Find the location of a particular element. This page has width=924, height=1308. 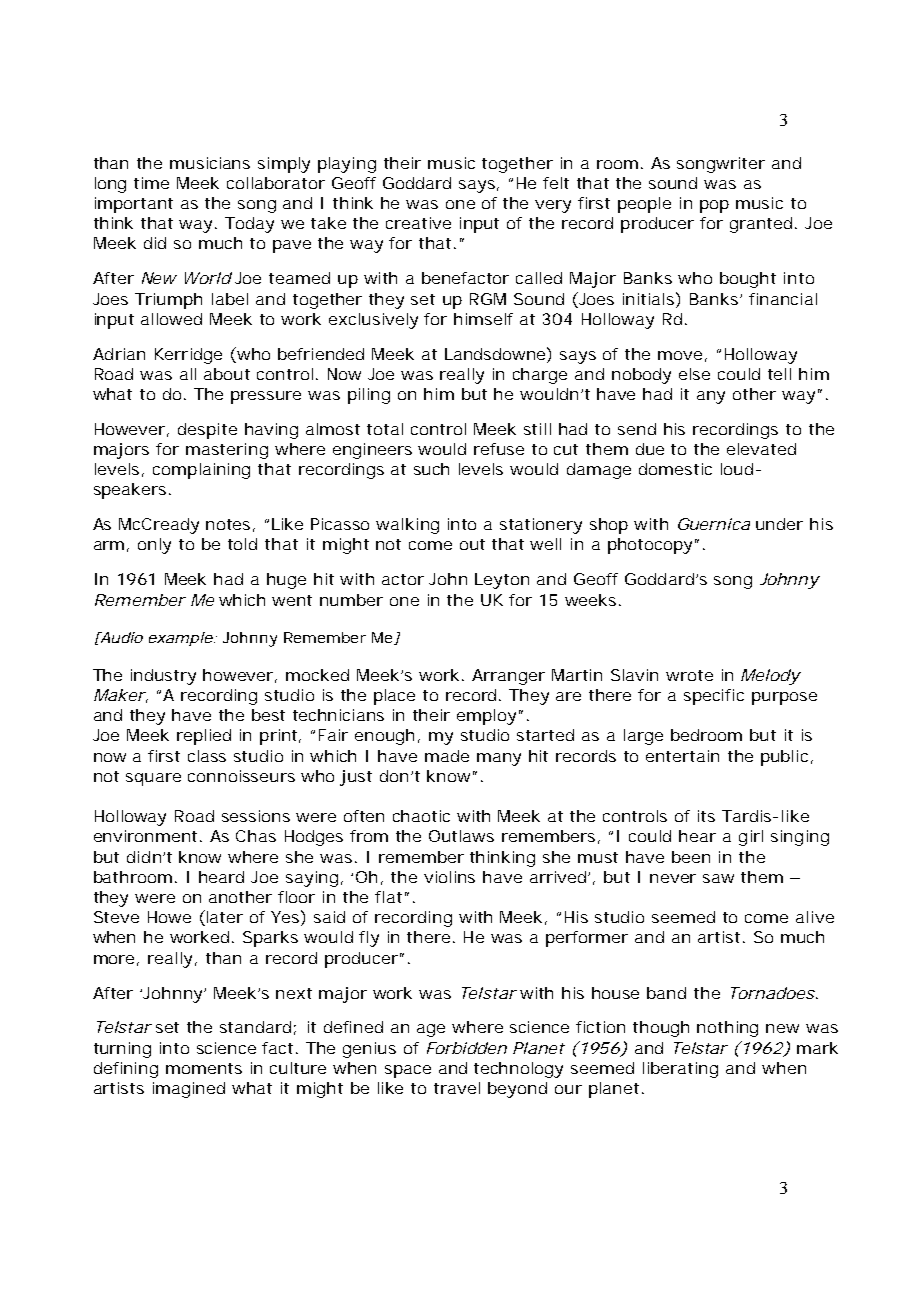

complaining is located at coordinates (201, 471).
